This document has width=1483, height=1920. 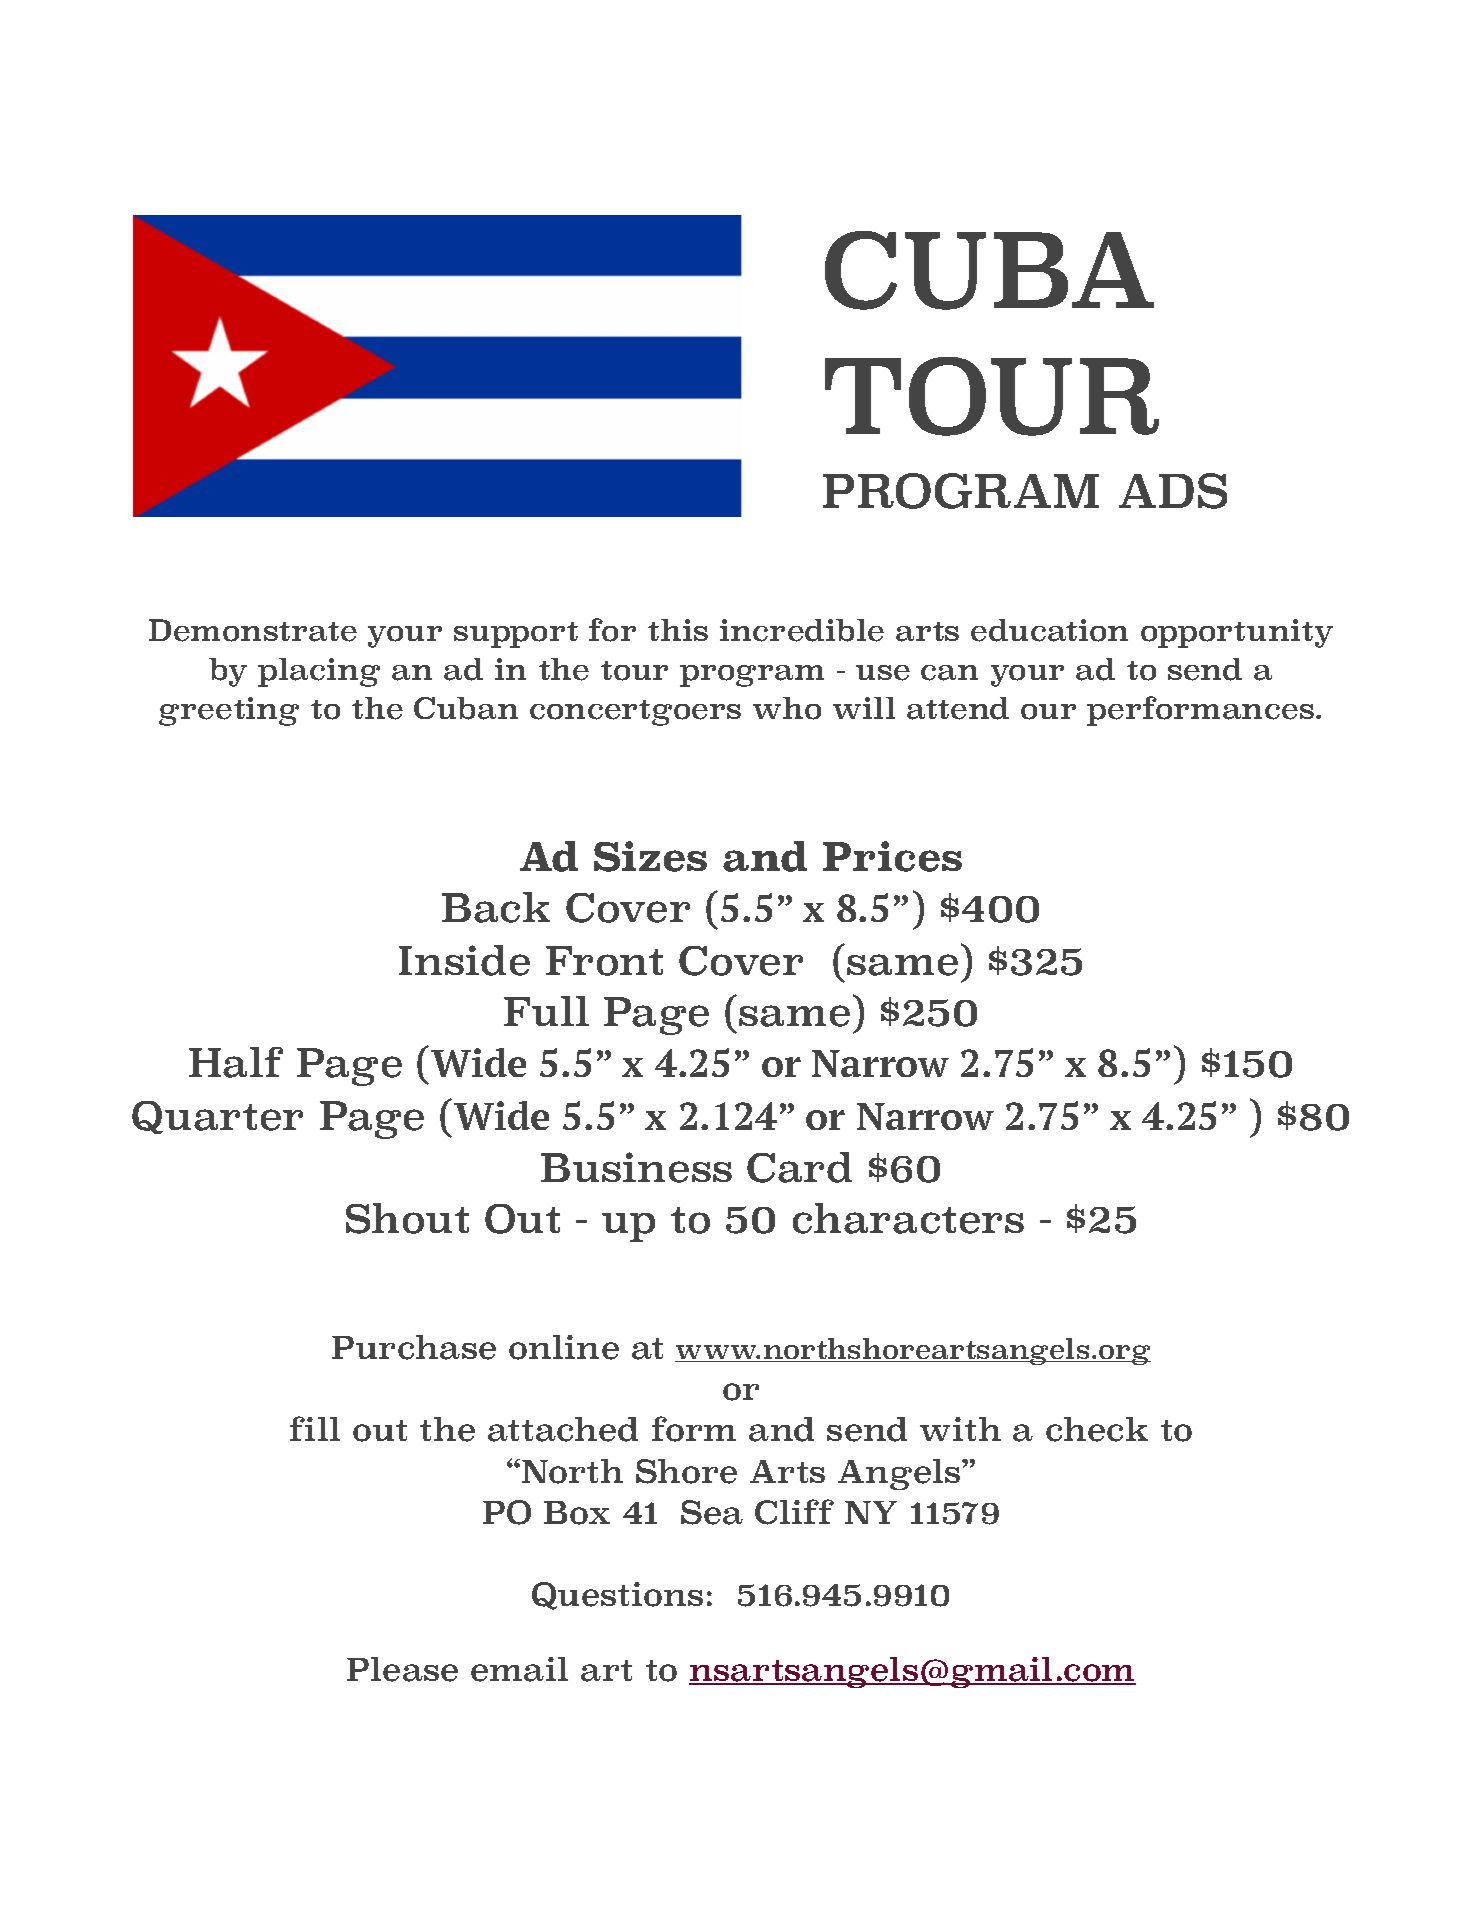 What do you see at coordinates (564, 1347) in the document?
I see `online` at bounding box center [564, 1347].
